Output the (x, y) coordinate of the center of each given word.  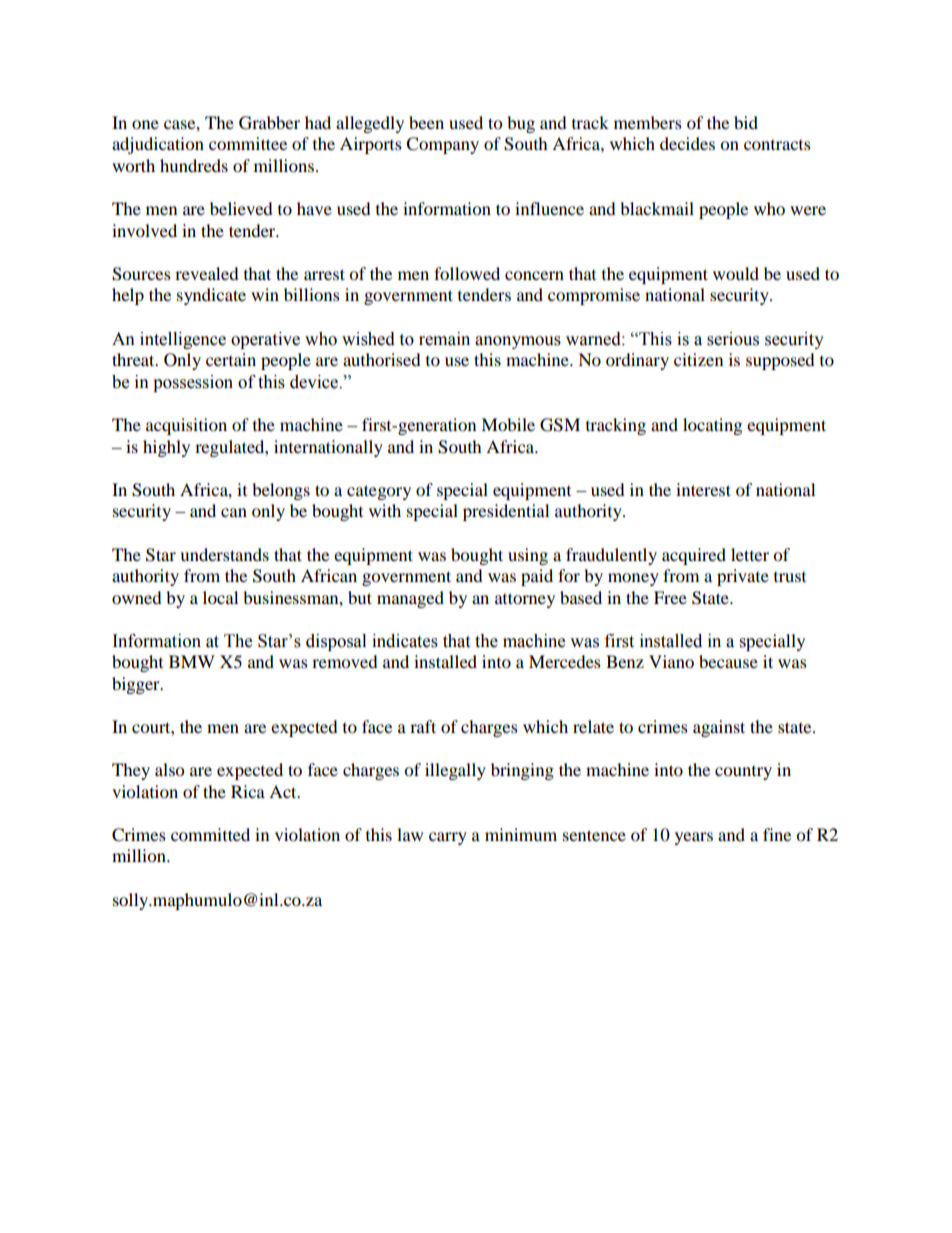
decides (687, 143)
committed (210, 834)
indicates (405, 641)
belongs (281, 491)
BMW (192, 661)
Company (442, 145)
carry (448, 838)
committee (248, 143)
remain (444, 339)
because (728, 661)
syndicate (211, 296)
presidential (506, 512)
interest (703, 489)
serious (733, 339)
